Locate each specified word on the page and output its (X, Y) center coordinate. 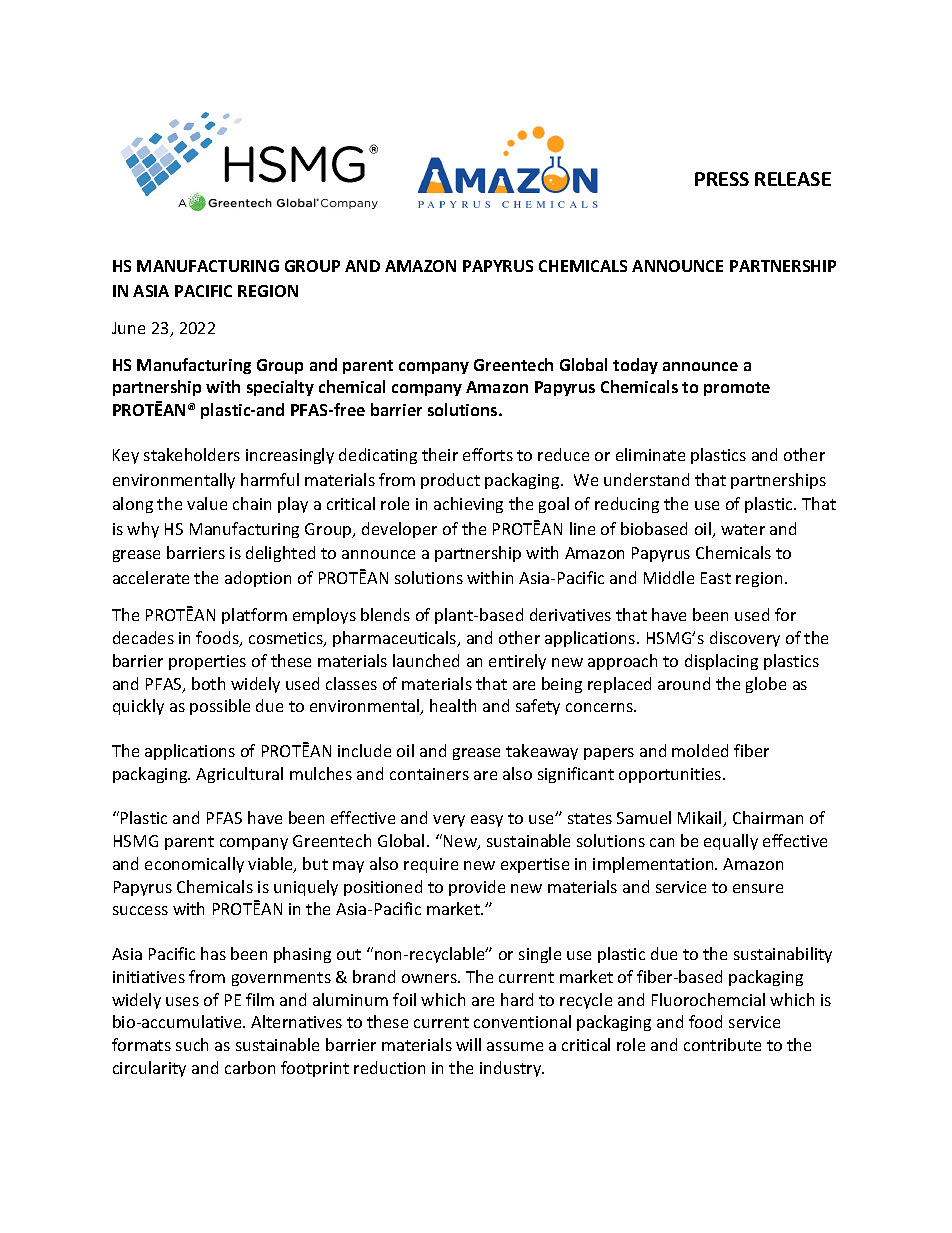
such (192, 1044)
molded (700, 750)
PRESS (722, 179)
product (450, 481)
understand (646, 479)
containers (429, 774)
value (207, 503)
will (468, 1044)
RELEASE (793, 179)
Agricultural (239, 775)
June (128, 328)
